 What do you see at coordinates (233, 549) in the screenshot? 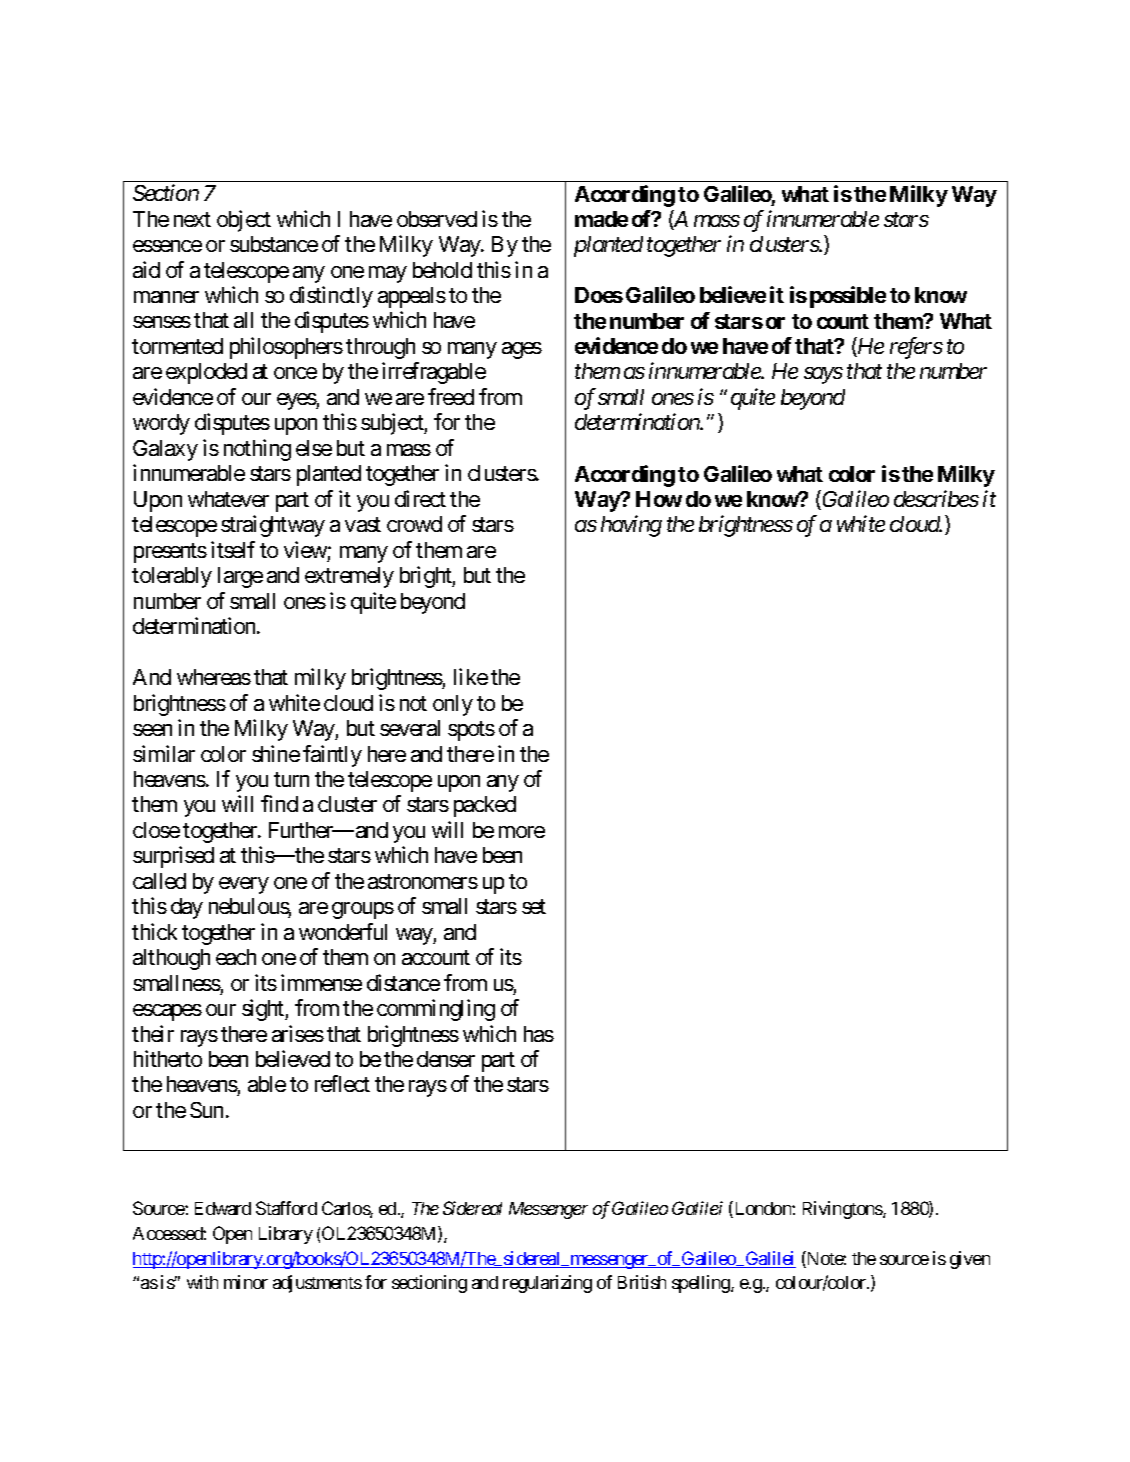
I see `itself` at bounding box center [233, 549].
